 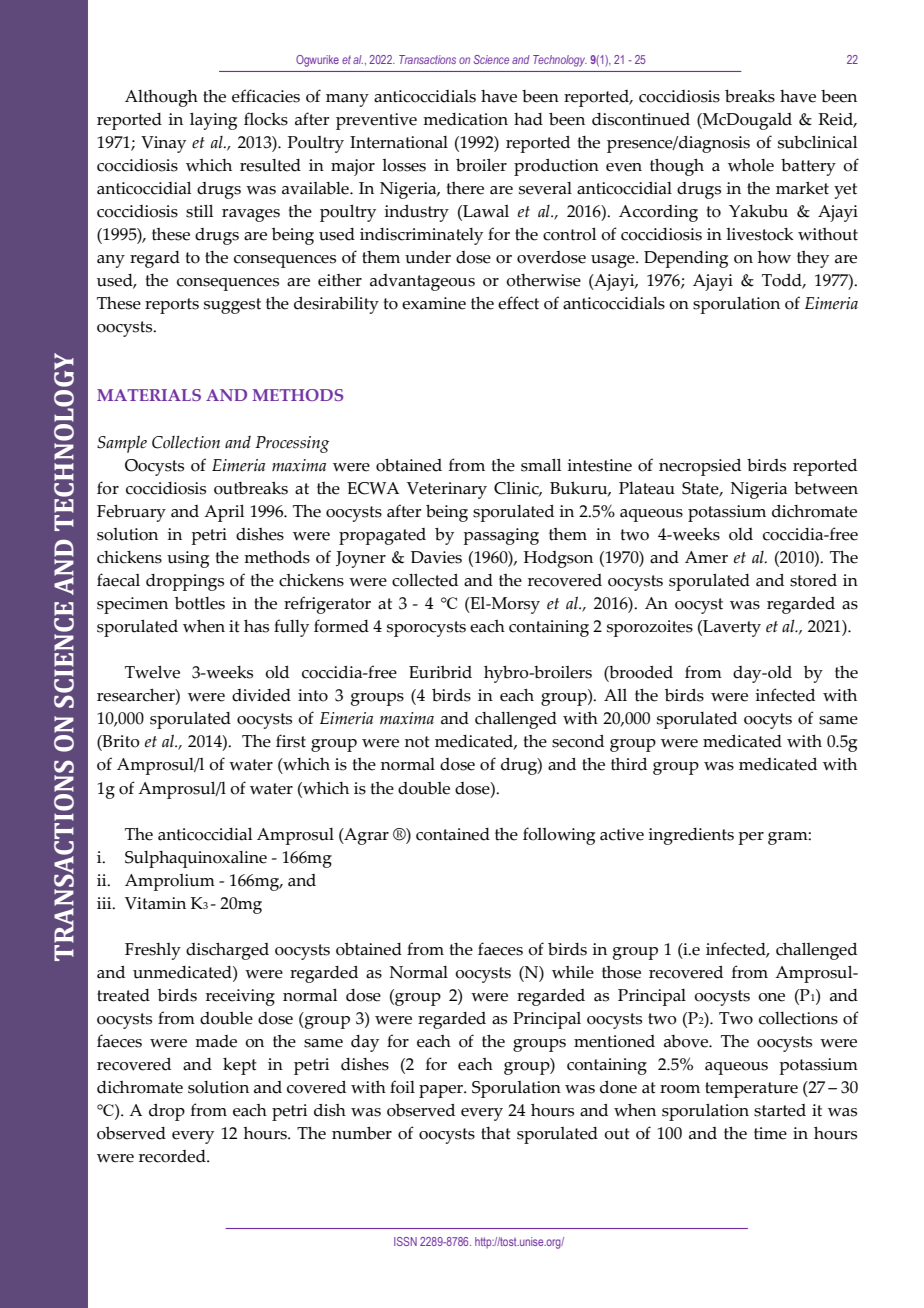 What do you see at coordinates (152, 672) in the image?
I see `Twelve` at bounding box center [152, 672].
